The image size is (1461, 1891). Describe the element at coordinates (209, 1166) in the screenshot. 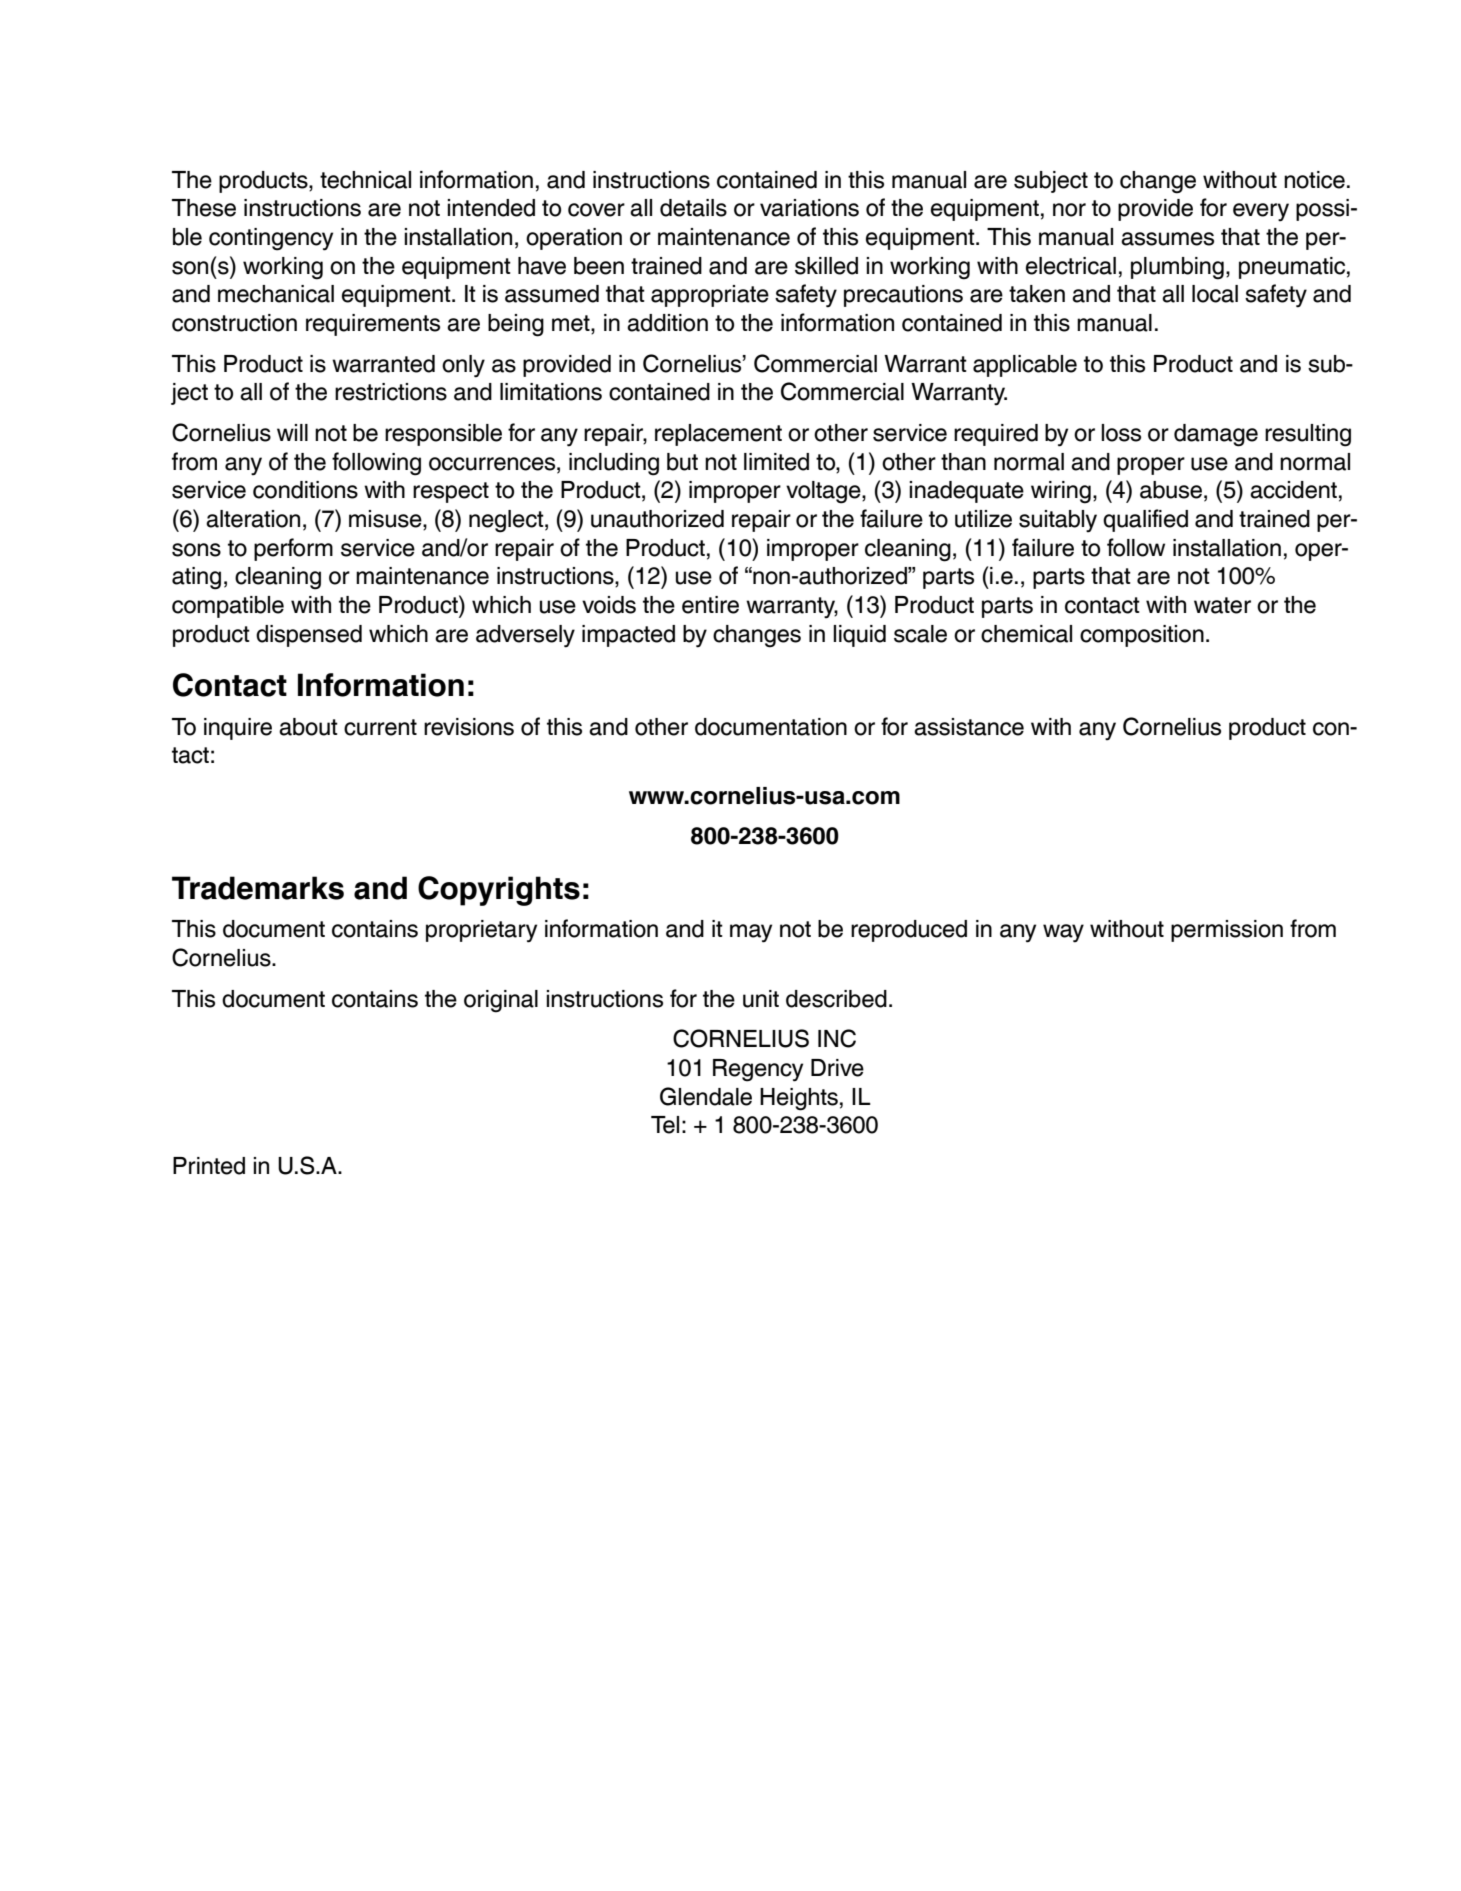

I see `Printed` at that location.
